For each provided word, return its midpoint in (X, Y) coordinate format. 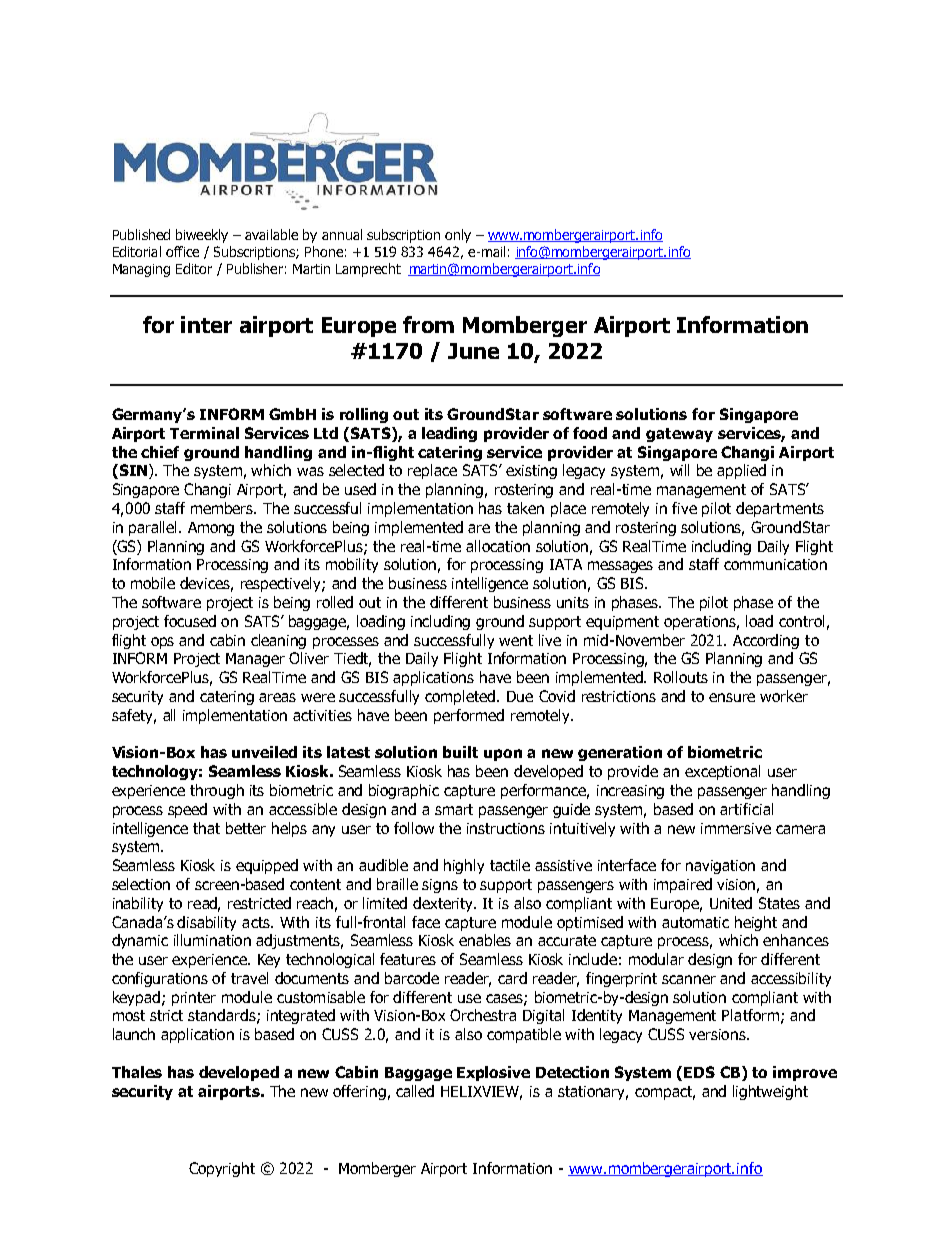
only (458, 236)
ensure (732, 697)
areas (277, 697)
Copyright (222, 1169)
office (182, 251)
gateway (679, 435)
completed (461, 697)
